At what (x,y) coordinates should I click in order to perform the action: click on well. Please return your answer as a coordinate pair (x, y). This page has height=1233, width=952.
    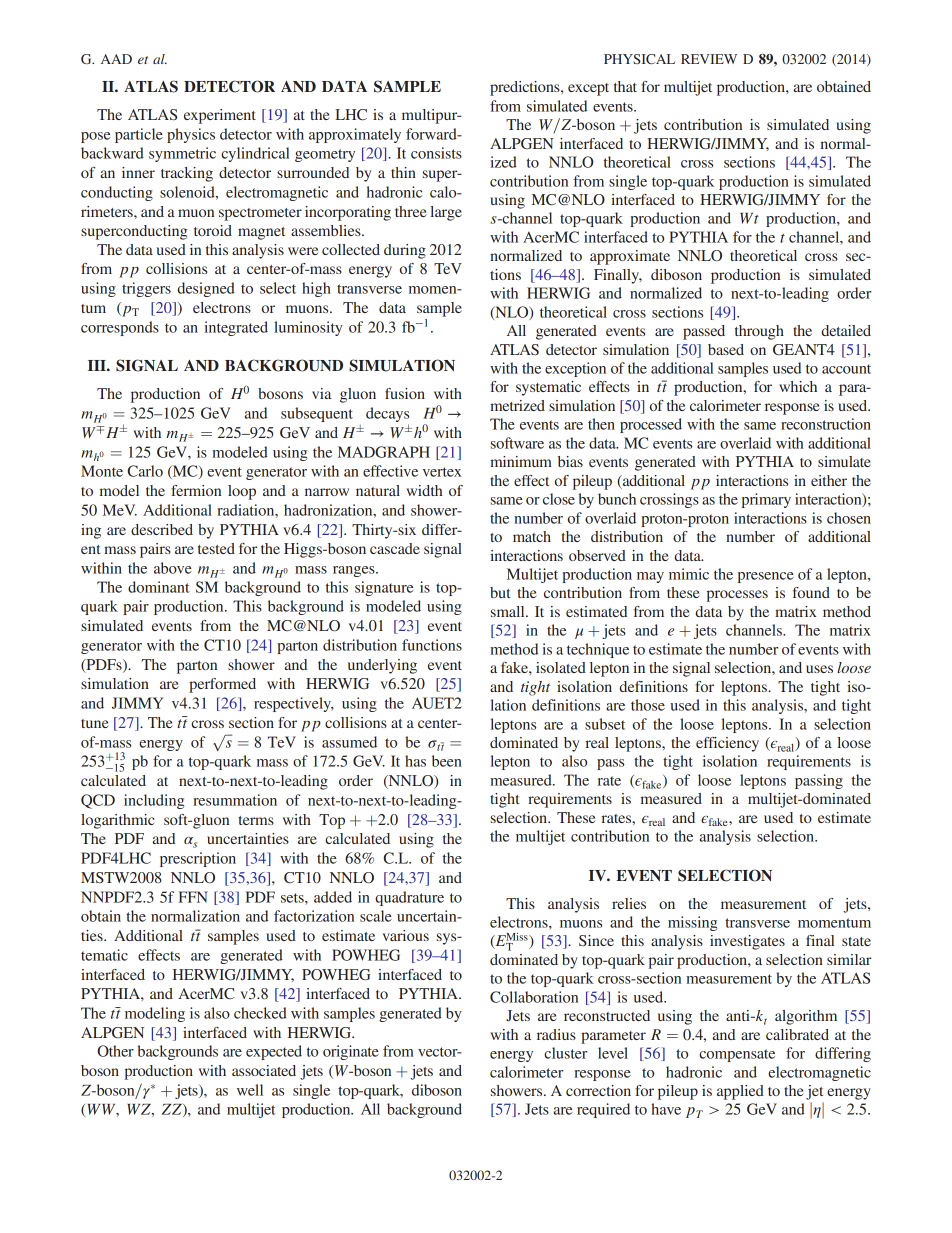
    Looking at the image, I should click on (250, 1090).
